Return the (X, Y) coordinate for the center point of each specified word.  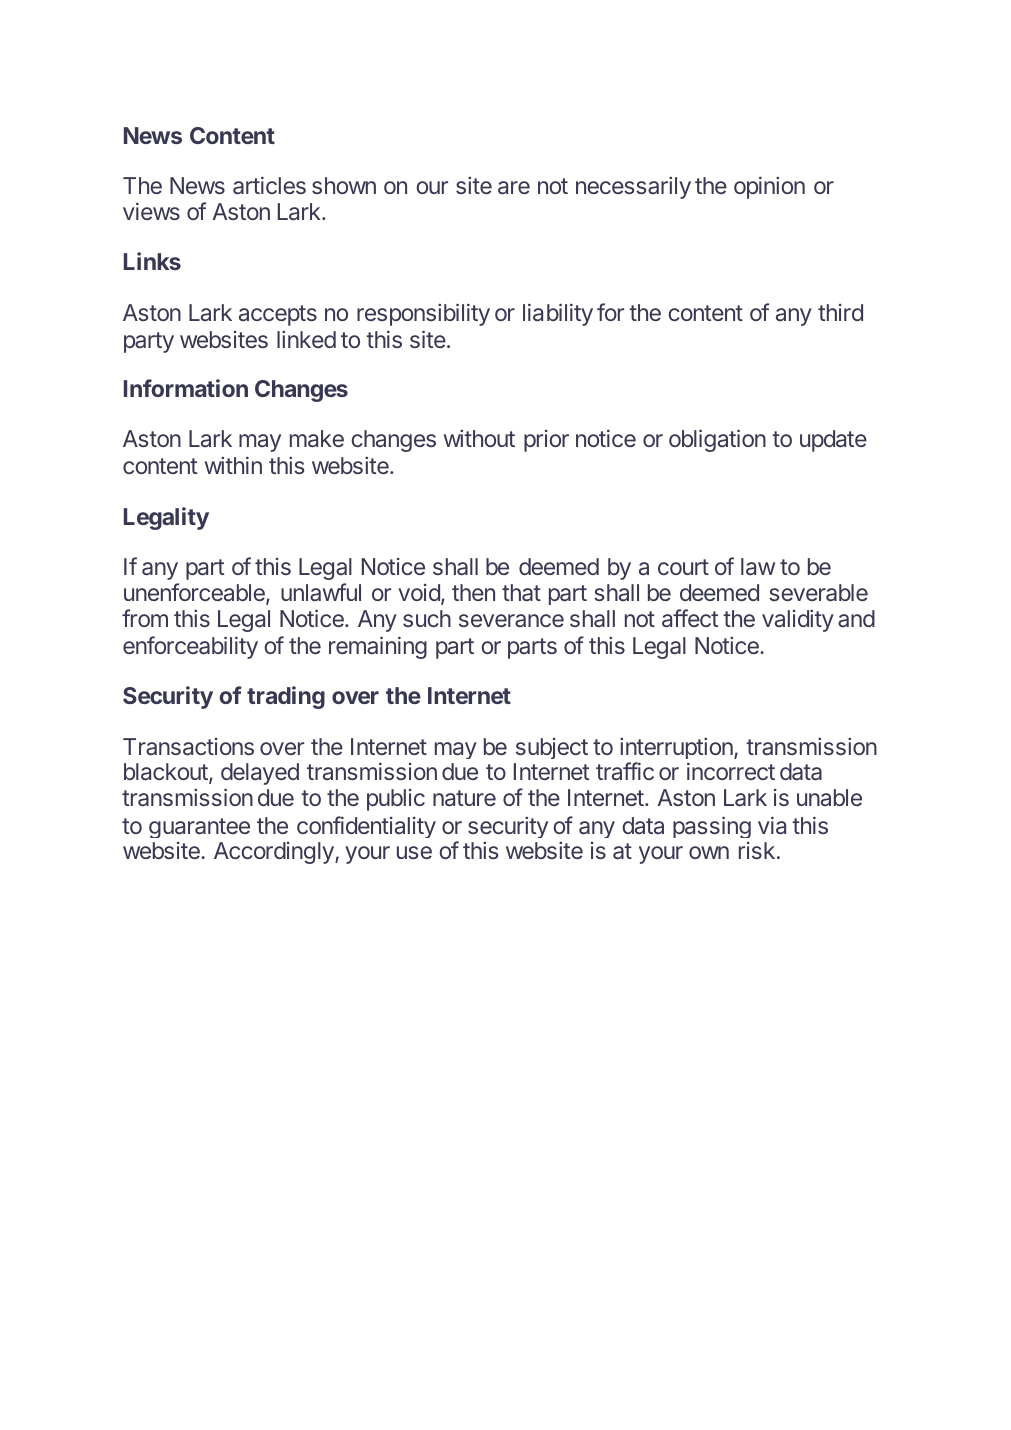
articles (269, 185)
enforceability (190, 647)
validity (798, 621)
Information (186, 388)
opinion (769, 187)
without (479, 438)
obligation (717, 440)
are (514, 188)
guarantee (199, 828)
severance (511, 620)
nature (464, 798)
